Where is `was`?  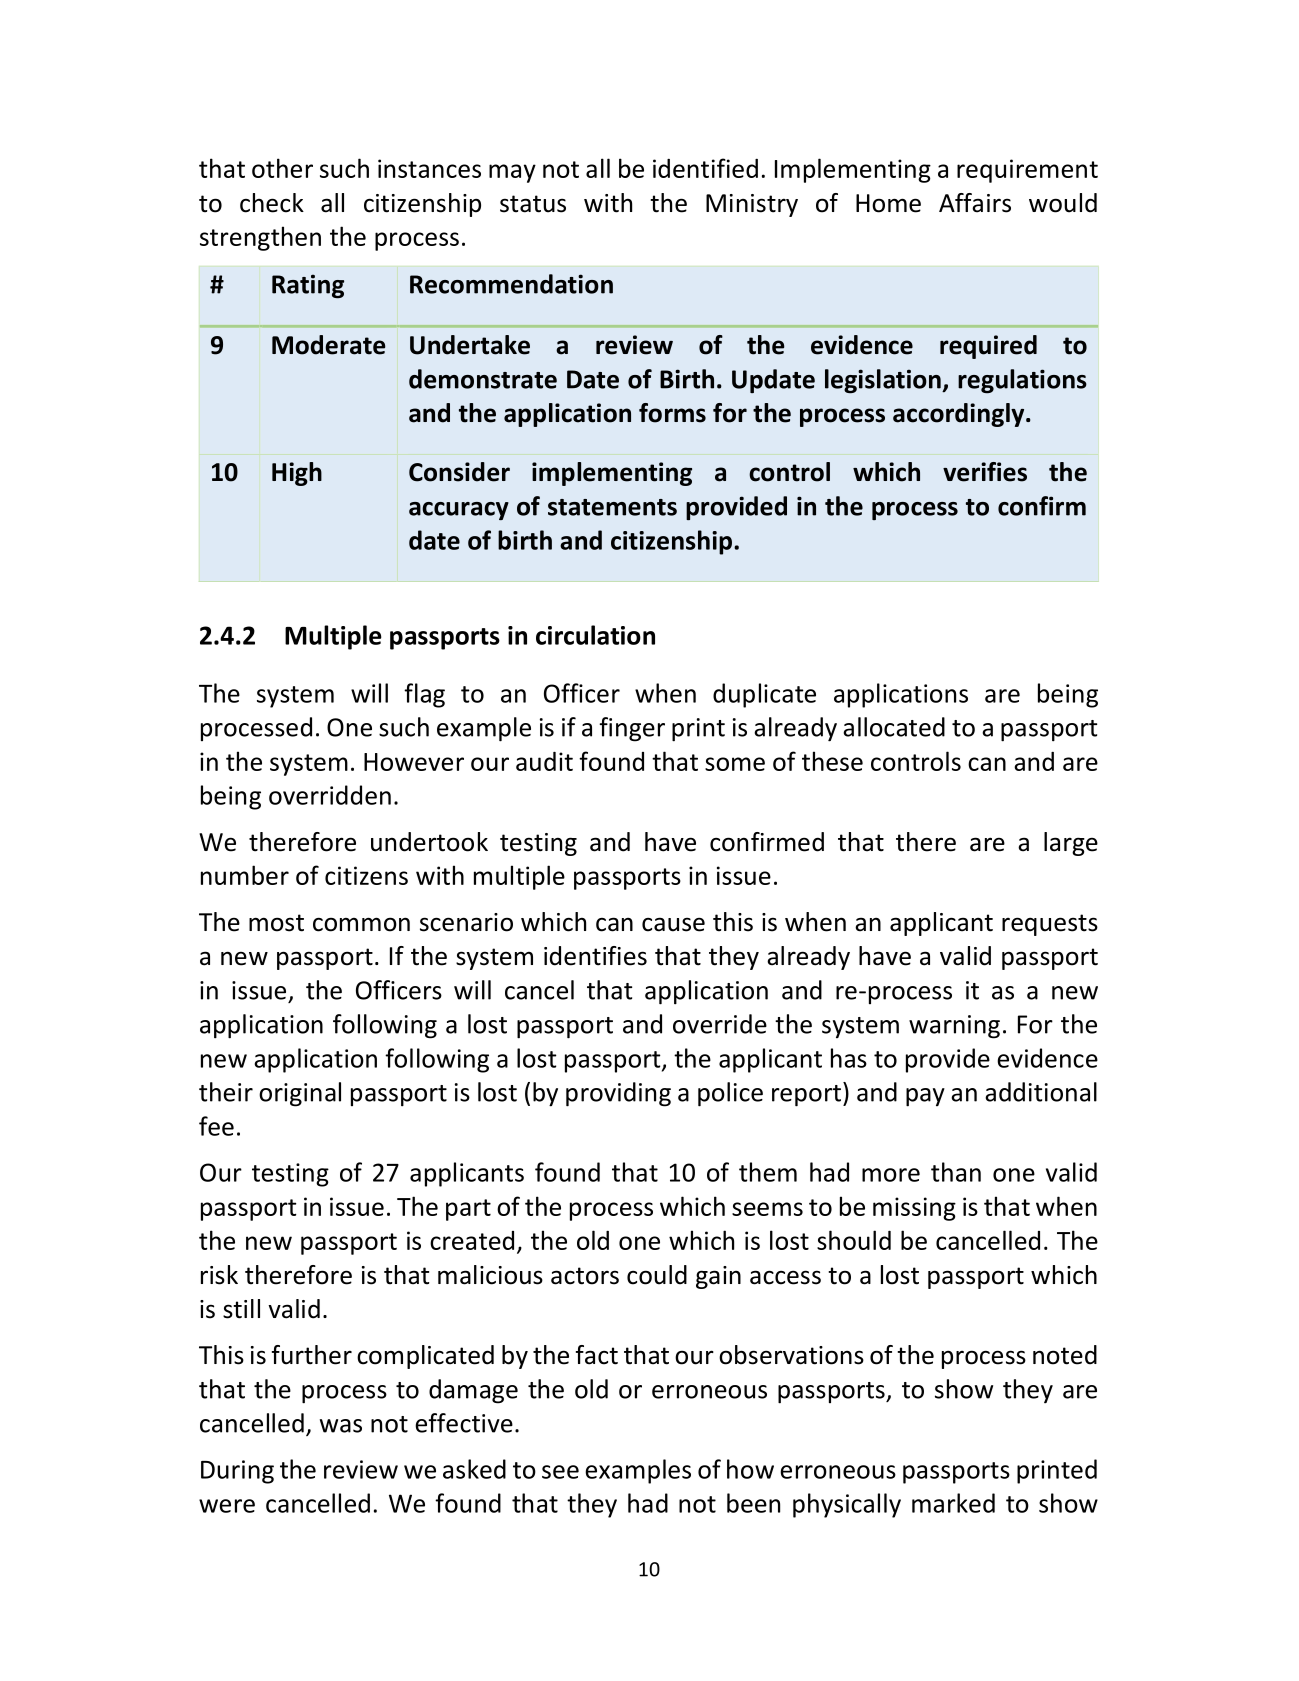 was is located at coordinates (341, 1426).
